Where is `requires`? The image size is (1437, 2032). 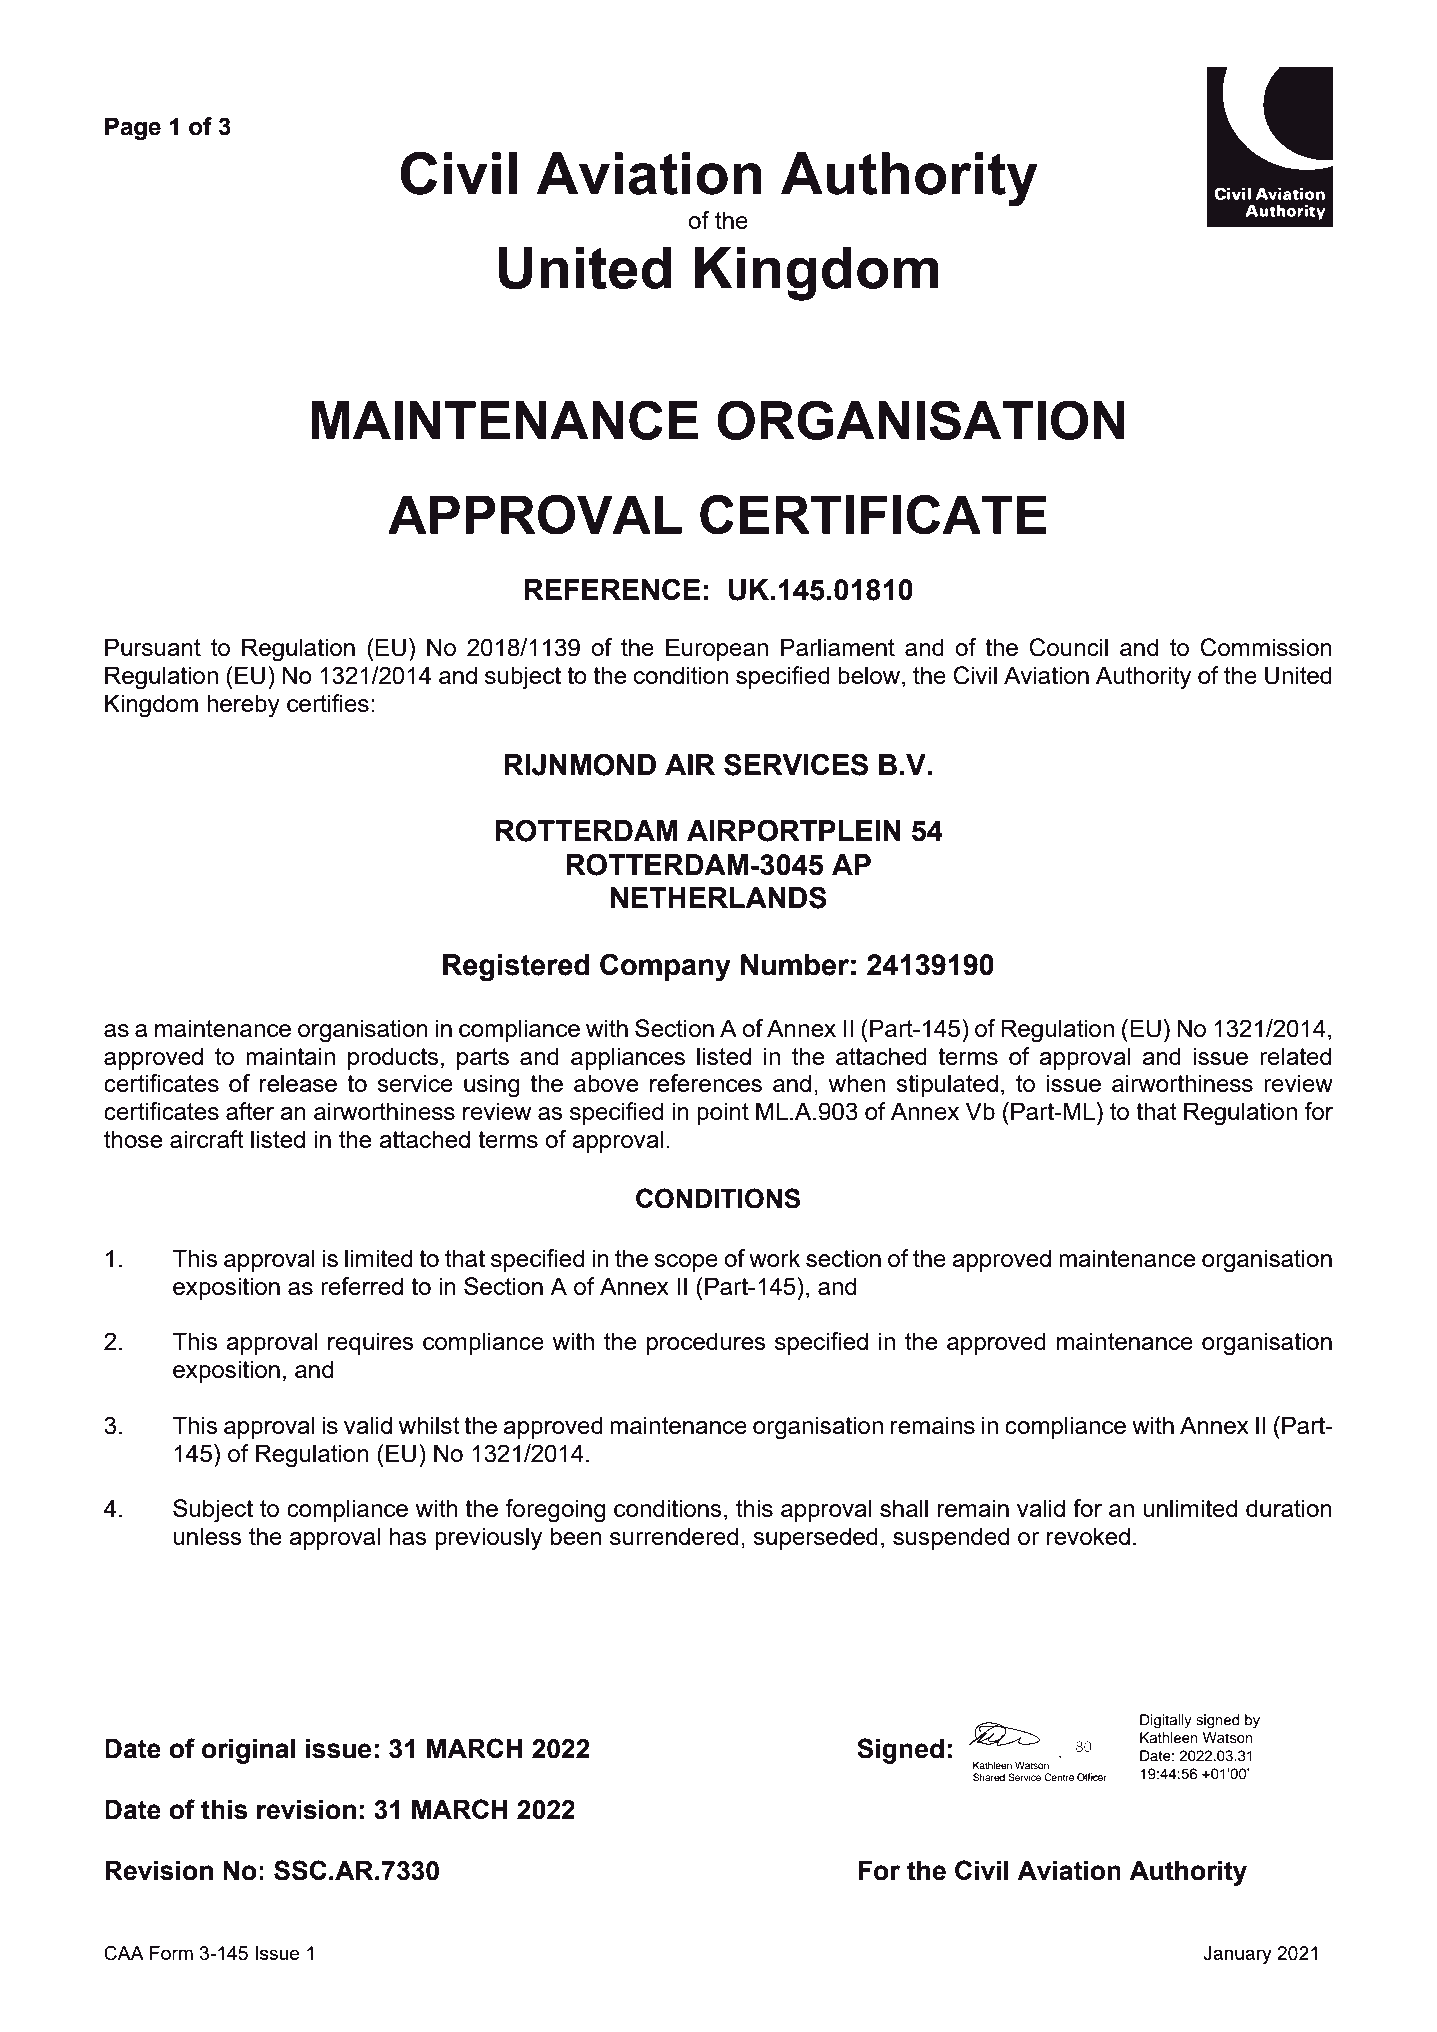
requires is located at coordinates (371, 1343).
